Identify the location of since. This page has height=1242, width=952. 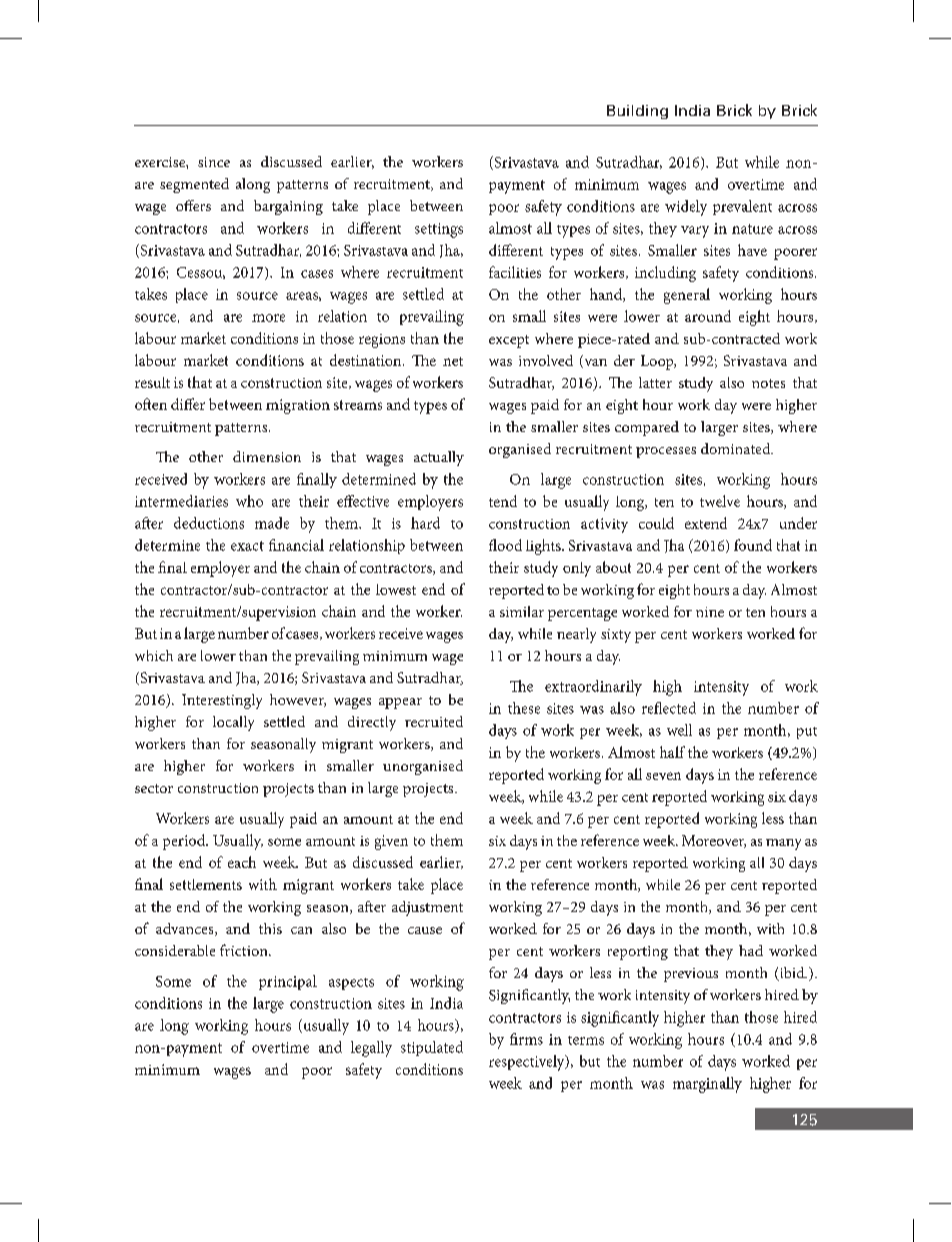
(214, 162).
